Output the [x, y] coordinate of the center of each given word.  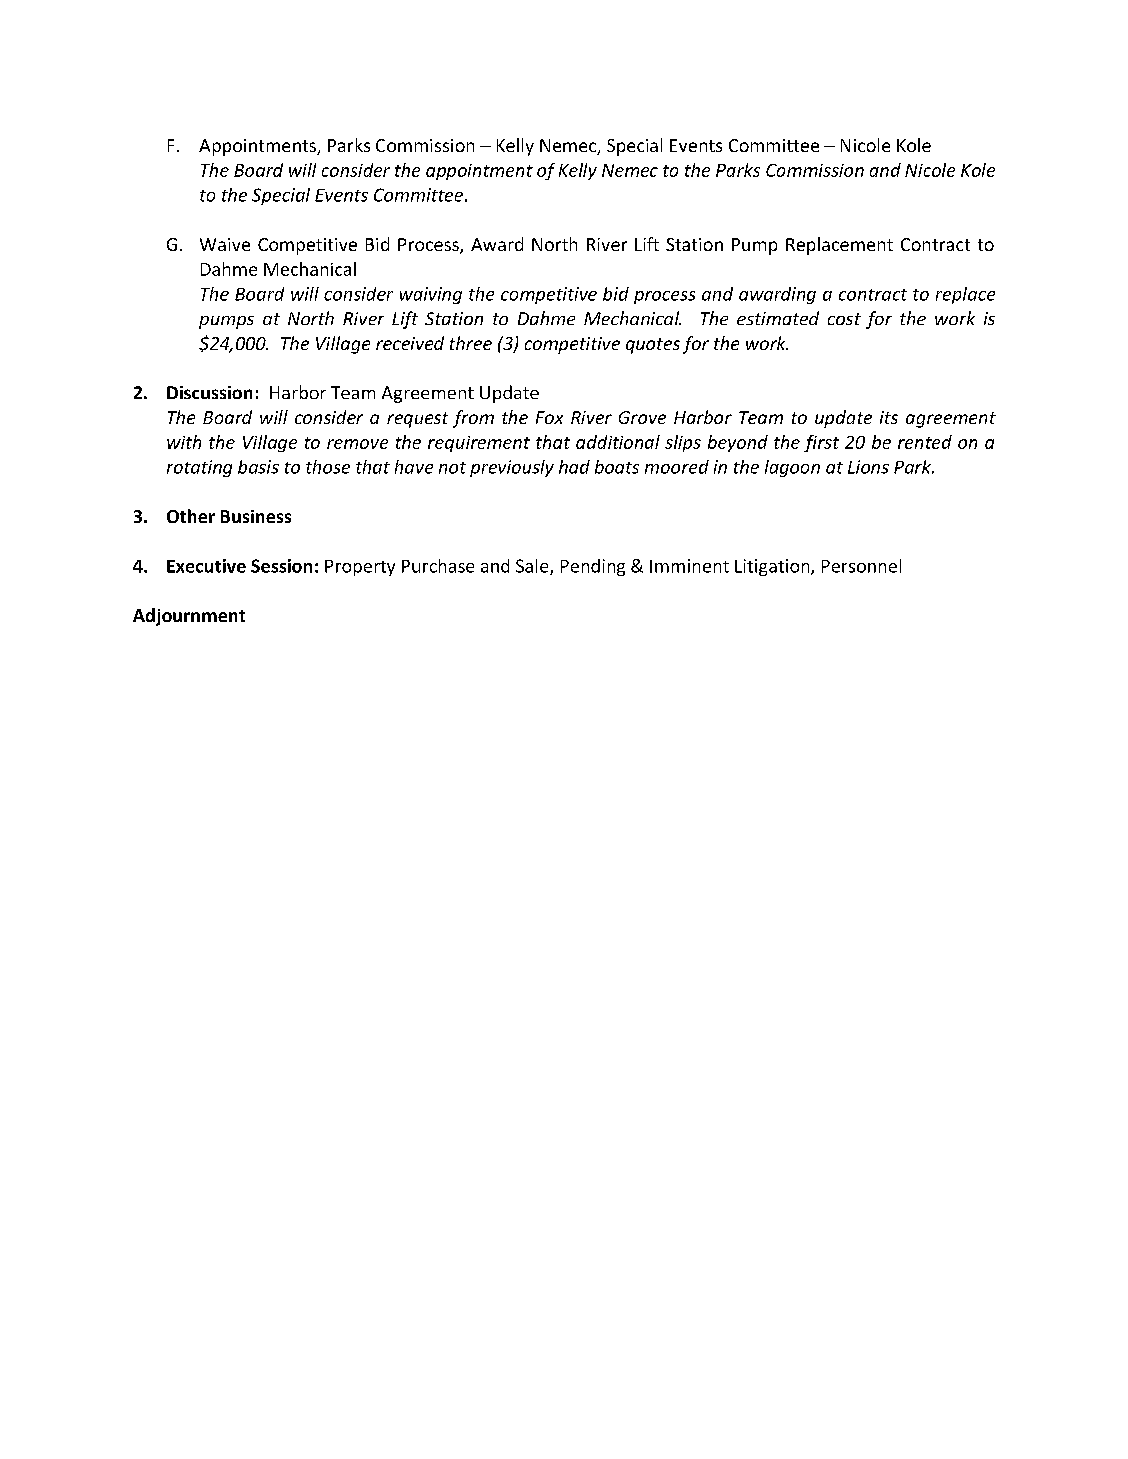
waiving [431, 295]
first [821, 443]
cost [844, 319]
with [184, 442]
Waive [225, 244]
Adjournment [189, 617]
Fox [549, 417]
